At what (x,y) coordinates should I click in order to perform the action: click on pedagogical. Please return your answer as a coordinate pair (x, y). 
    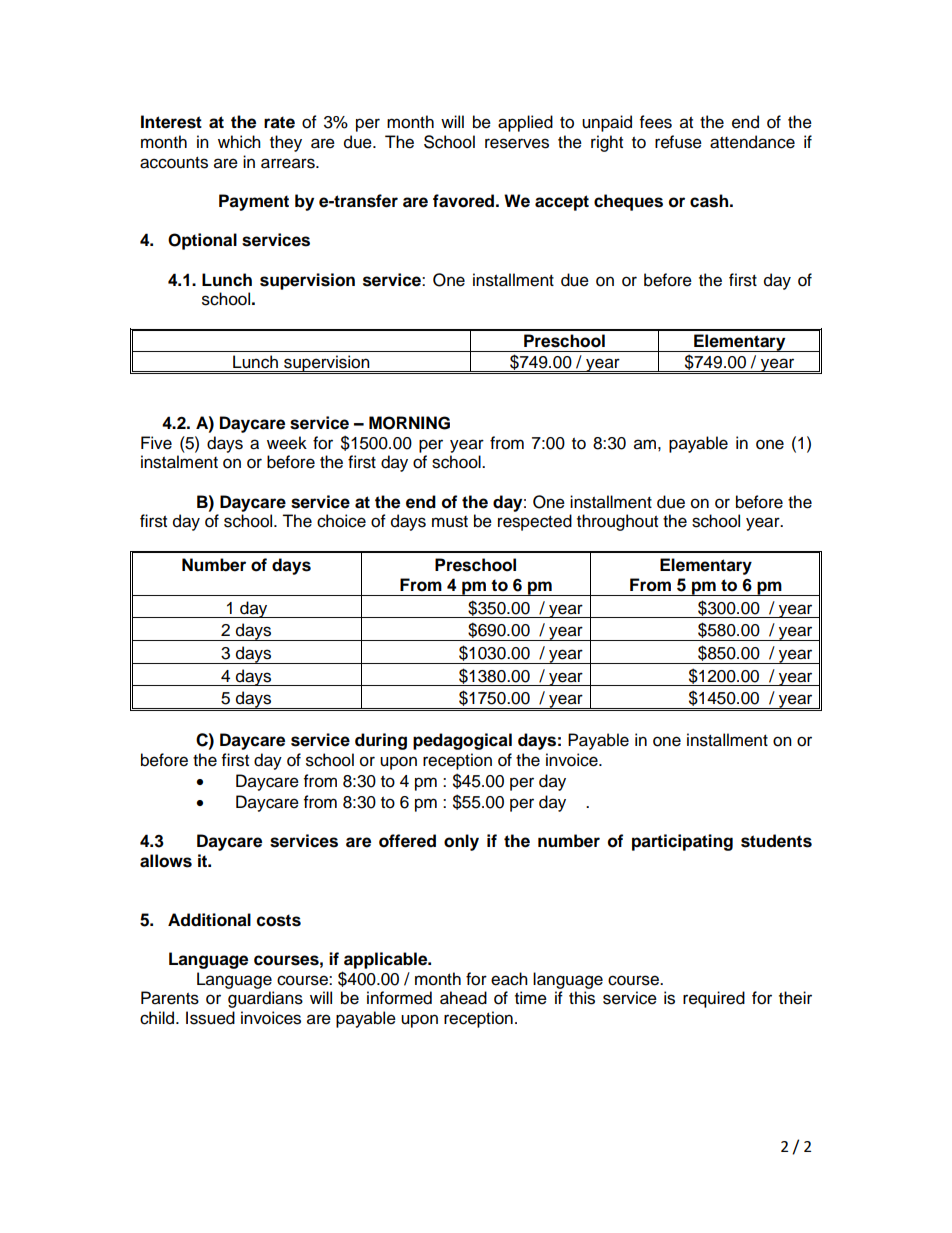
    Looking at the image, I should click on (462, 741).
